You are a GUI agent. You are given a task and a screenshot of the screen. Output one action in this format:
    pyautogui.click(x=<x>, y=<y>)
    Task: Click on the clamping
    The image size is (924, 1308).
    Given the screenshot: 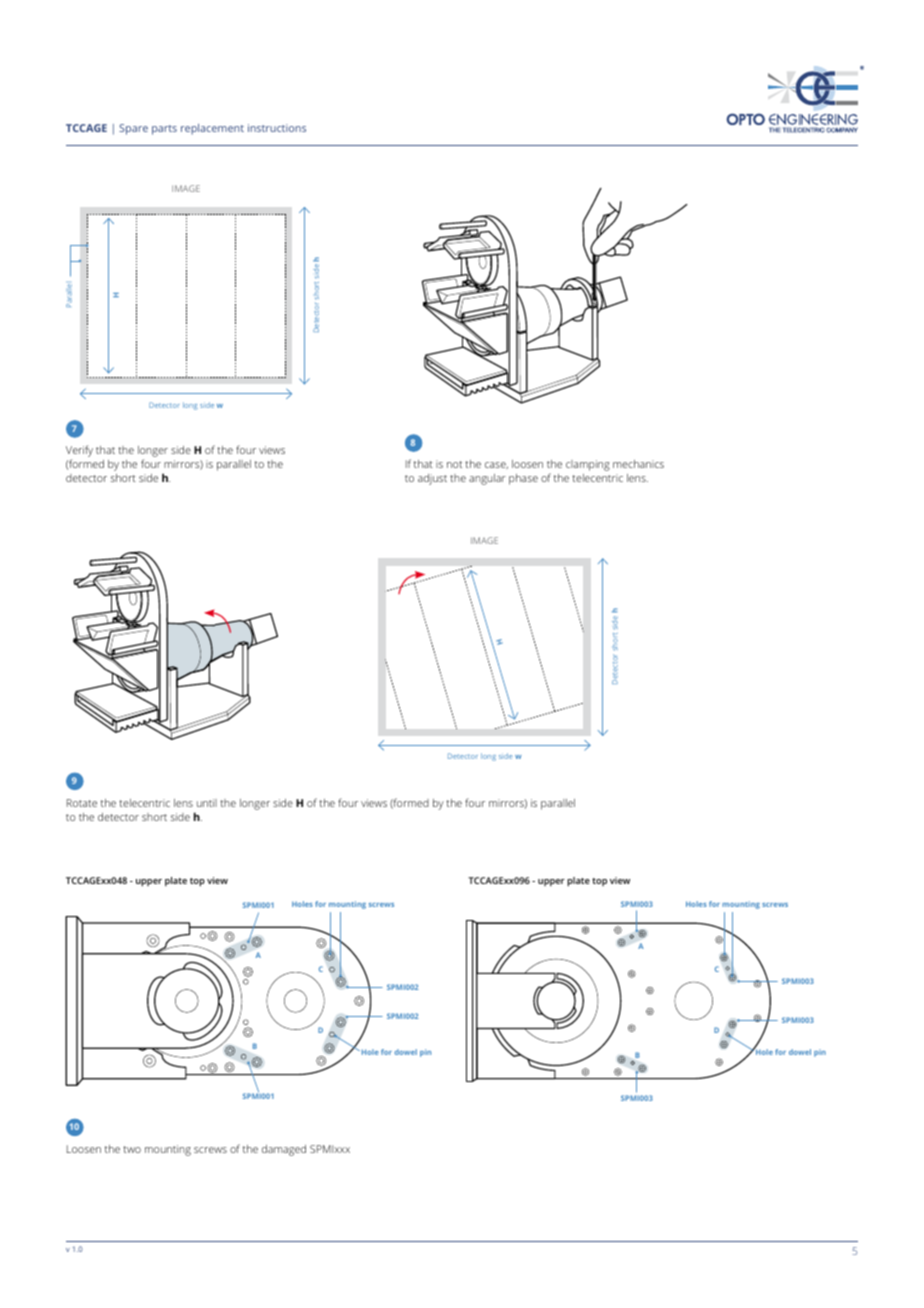 What is the action you would take?
    pyautogui.click(x=588, y=465)
